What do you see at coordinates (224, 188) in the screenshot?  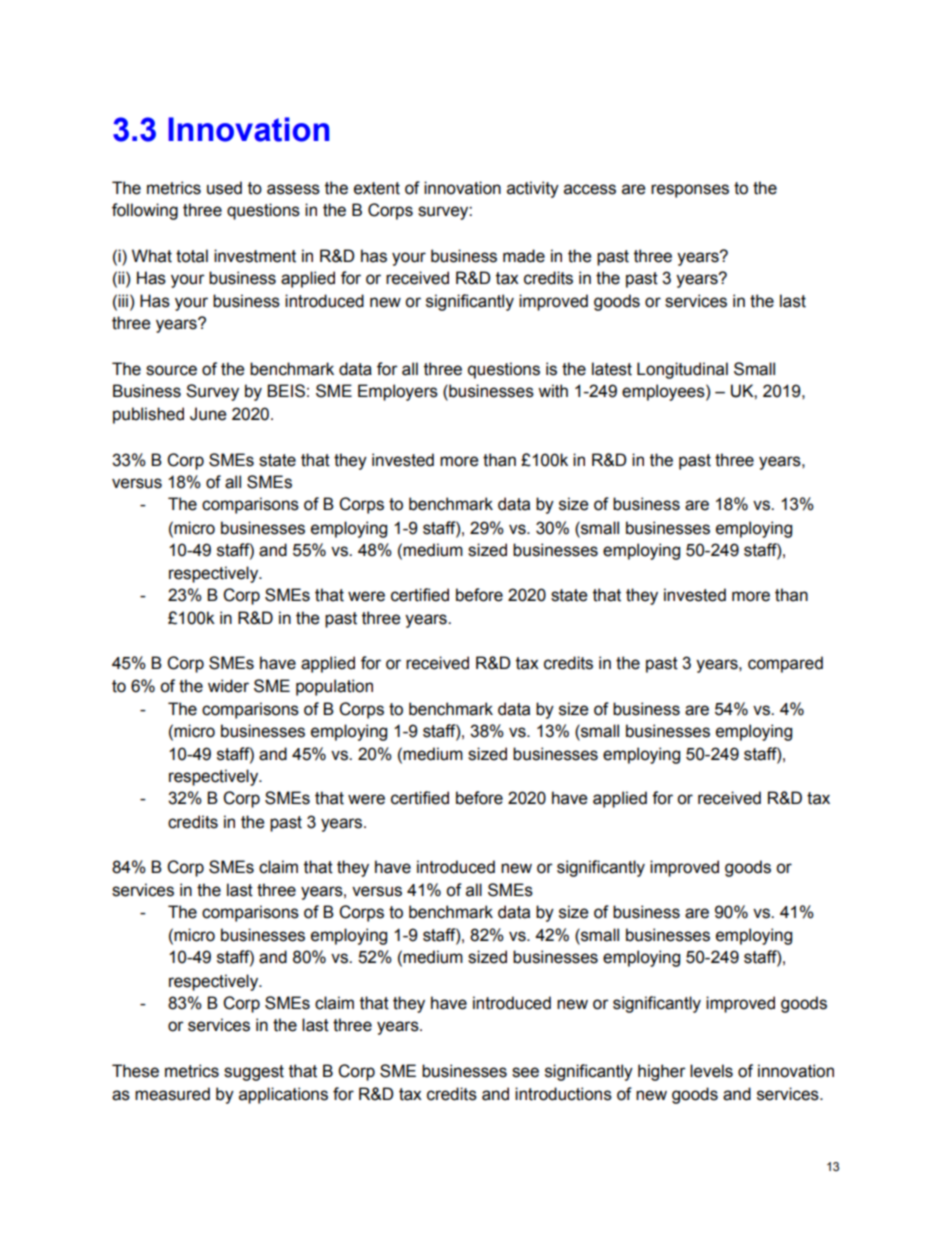 I see `used` at bounding box center [224, 188].
